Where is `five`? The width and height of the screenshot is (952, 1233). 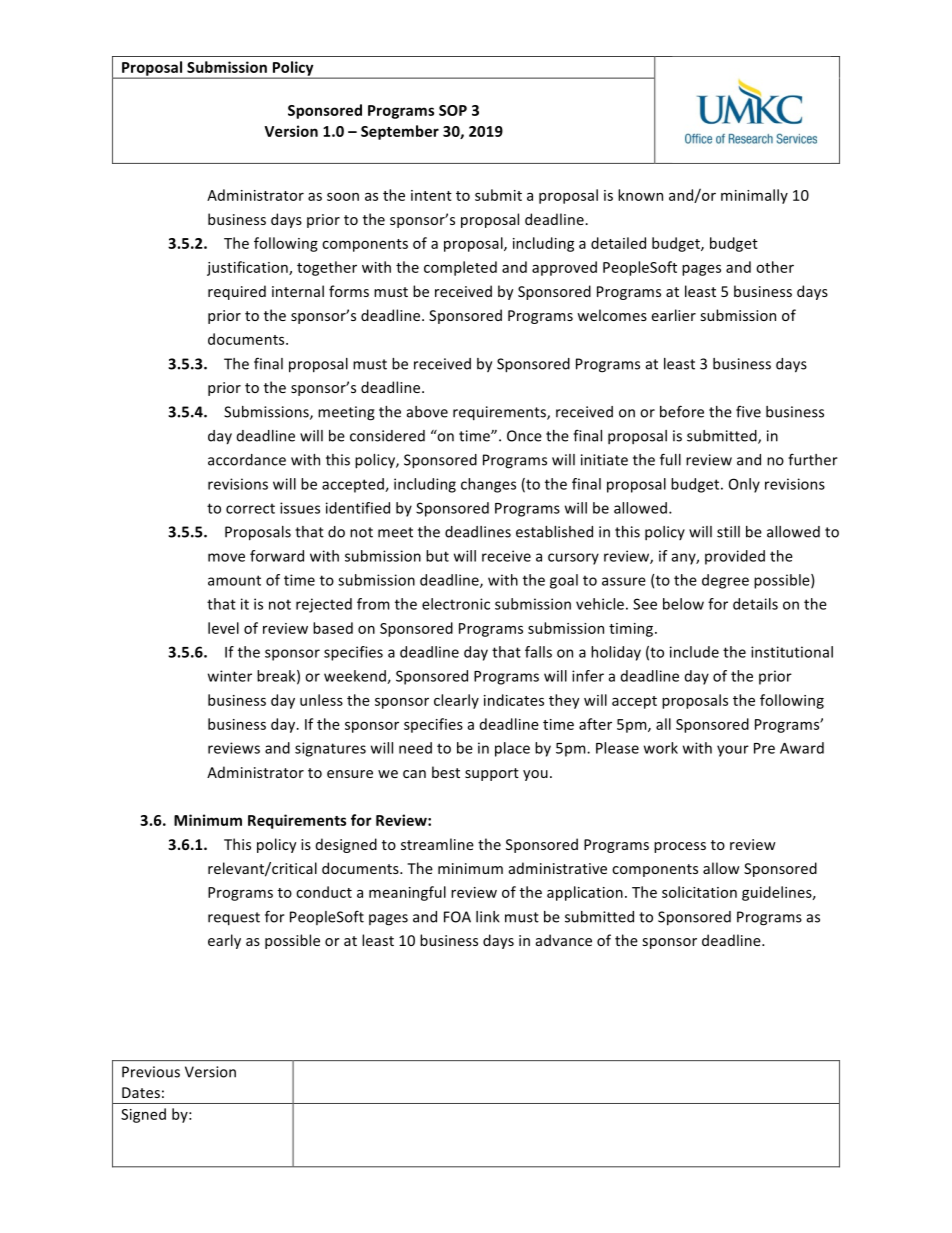 five is located at coordinates (748, 412).
